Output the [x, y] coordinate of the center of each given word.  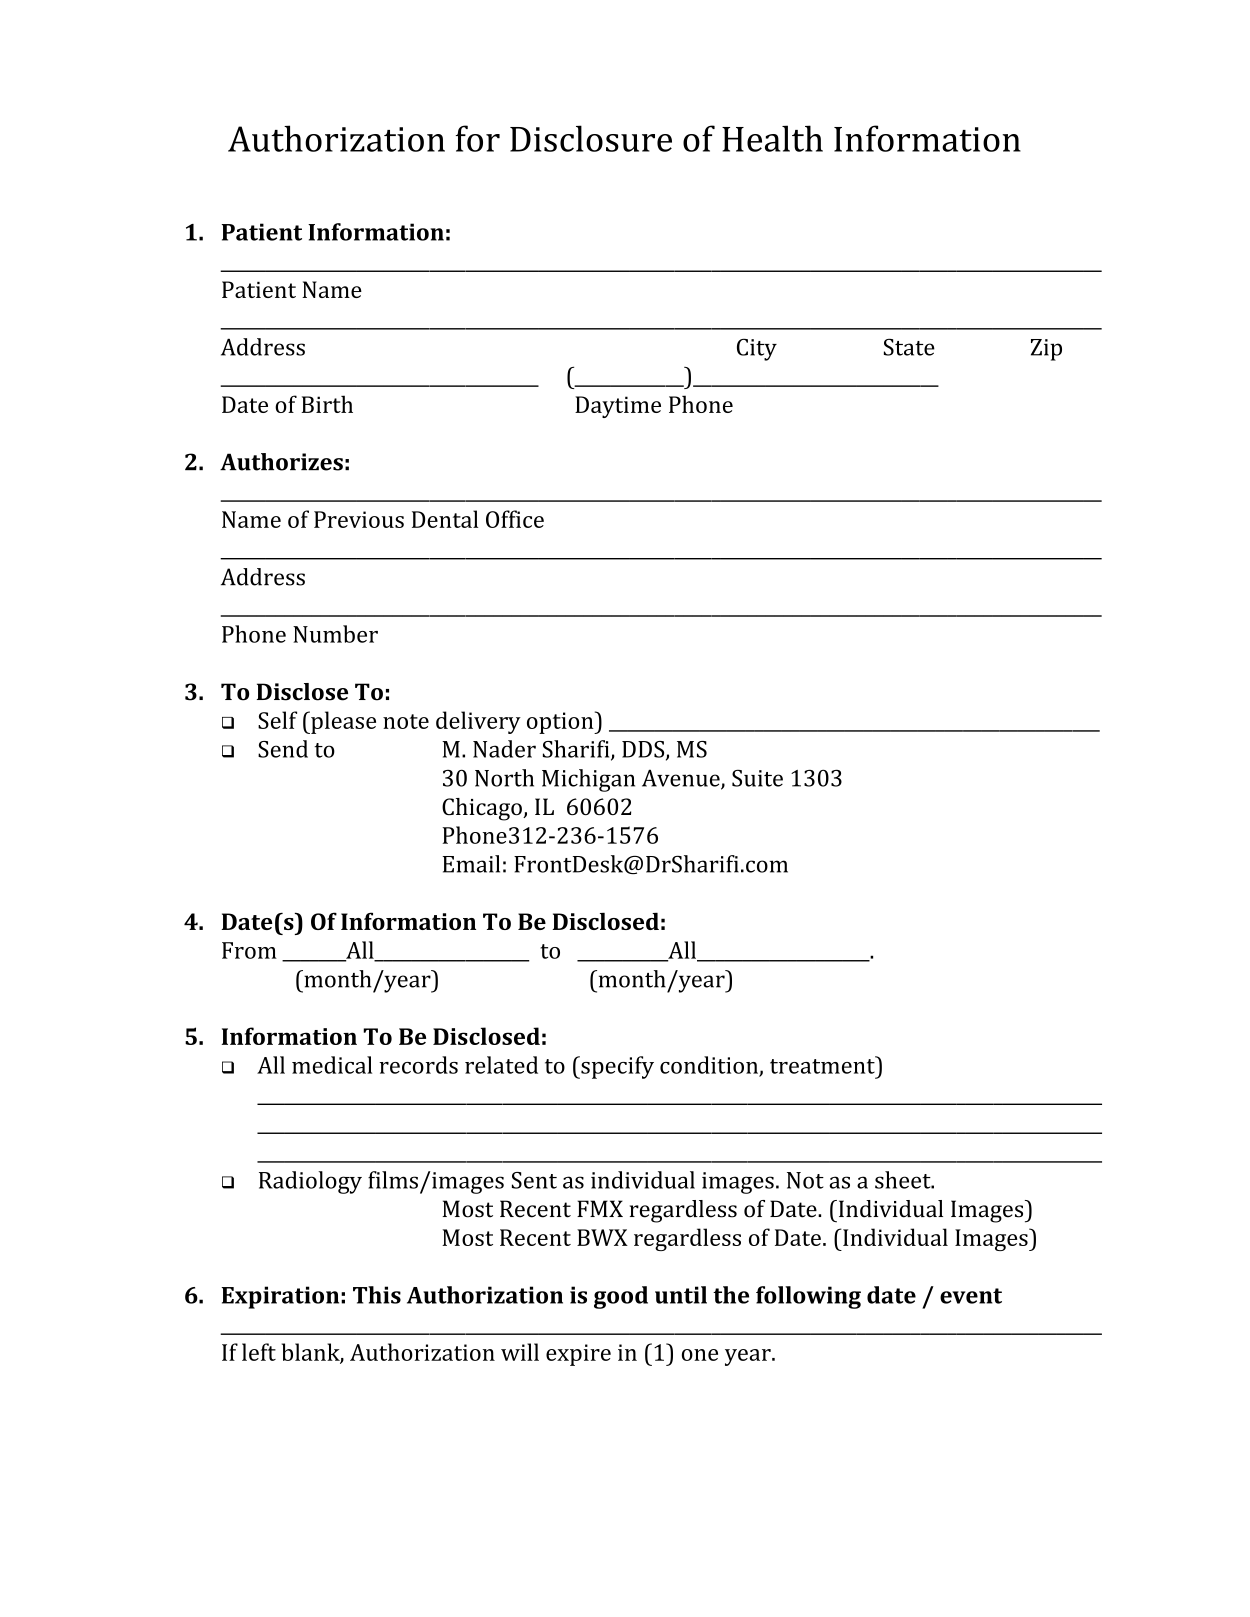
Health [772, 138]
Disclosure [591, 138]
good [621, 1297]
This [377, 1295]
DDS [644, 750]
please [342, 722]
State [909, 347]
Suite [757, 778]
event [971, 1296]
